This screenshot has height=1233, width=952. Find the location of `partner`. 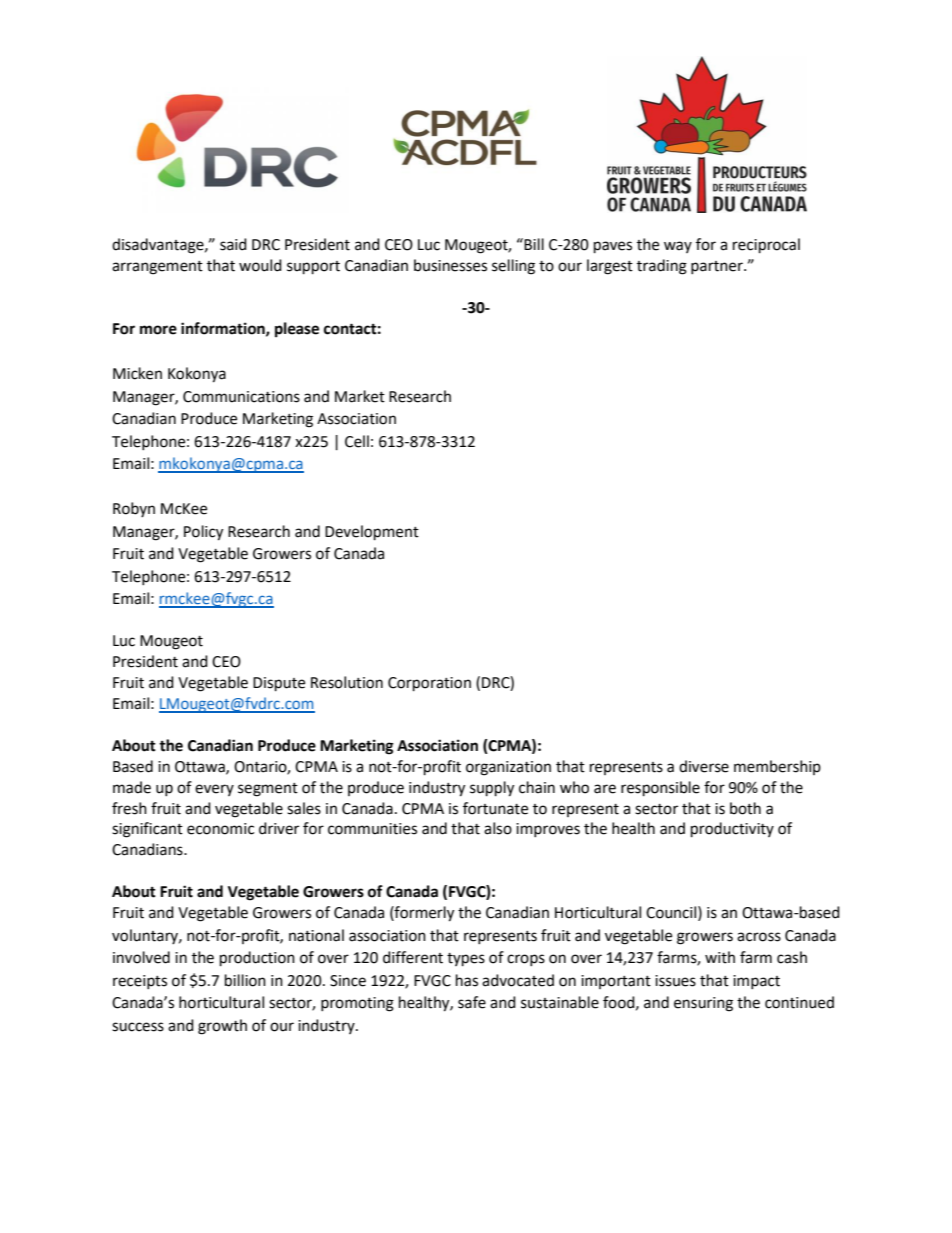

partner is located at coordinates (718, 267).
